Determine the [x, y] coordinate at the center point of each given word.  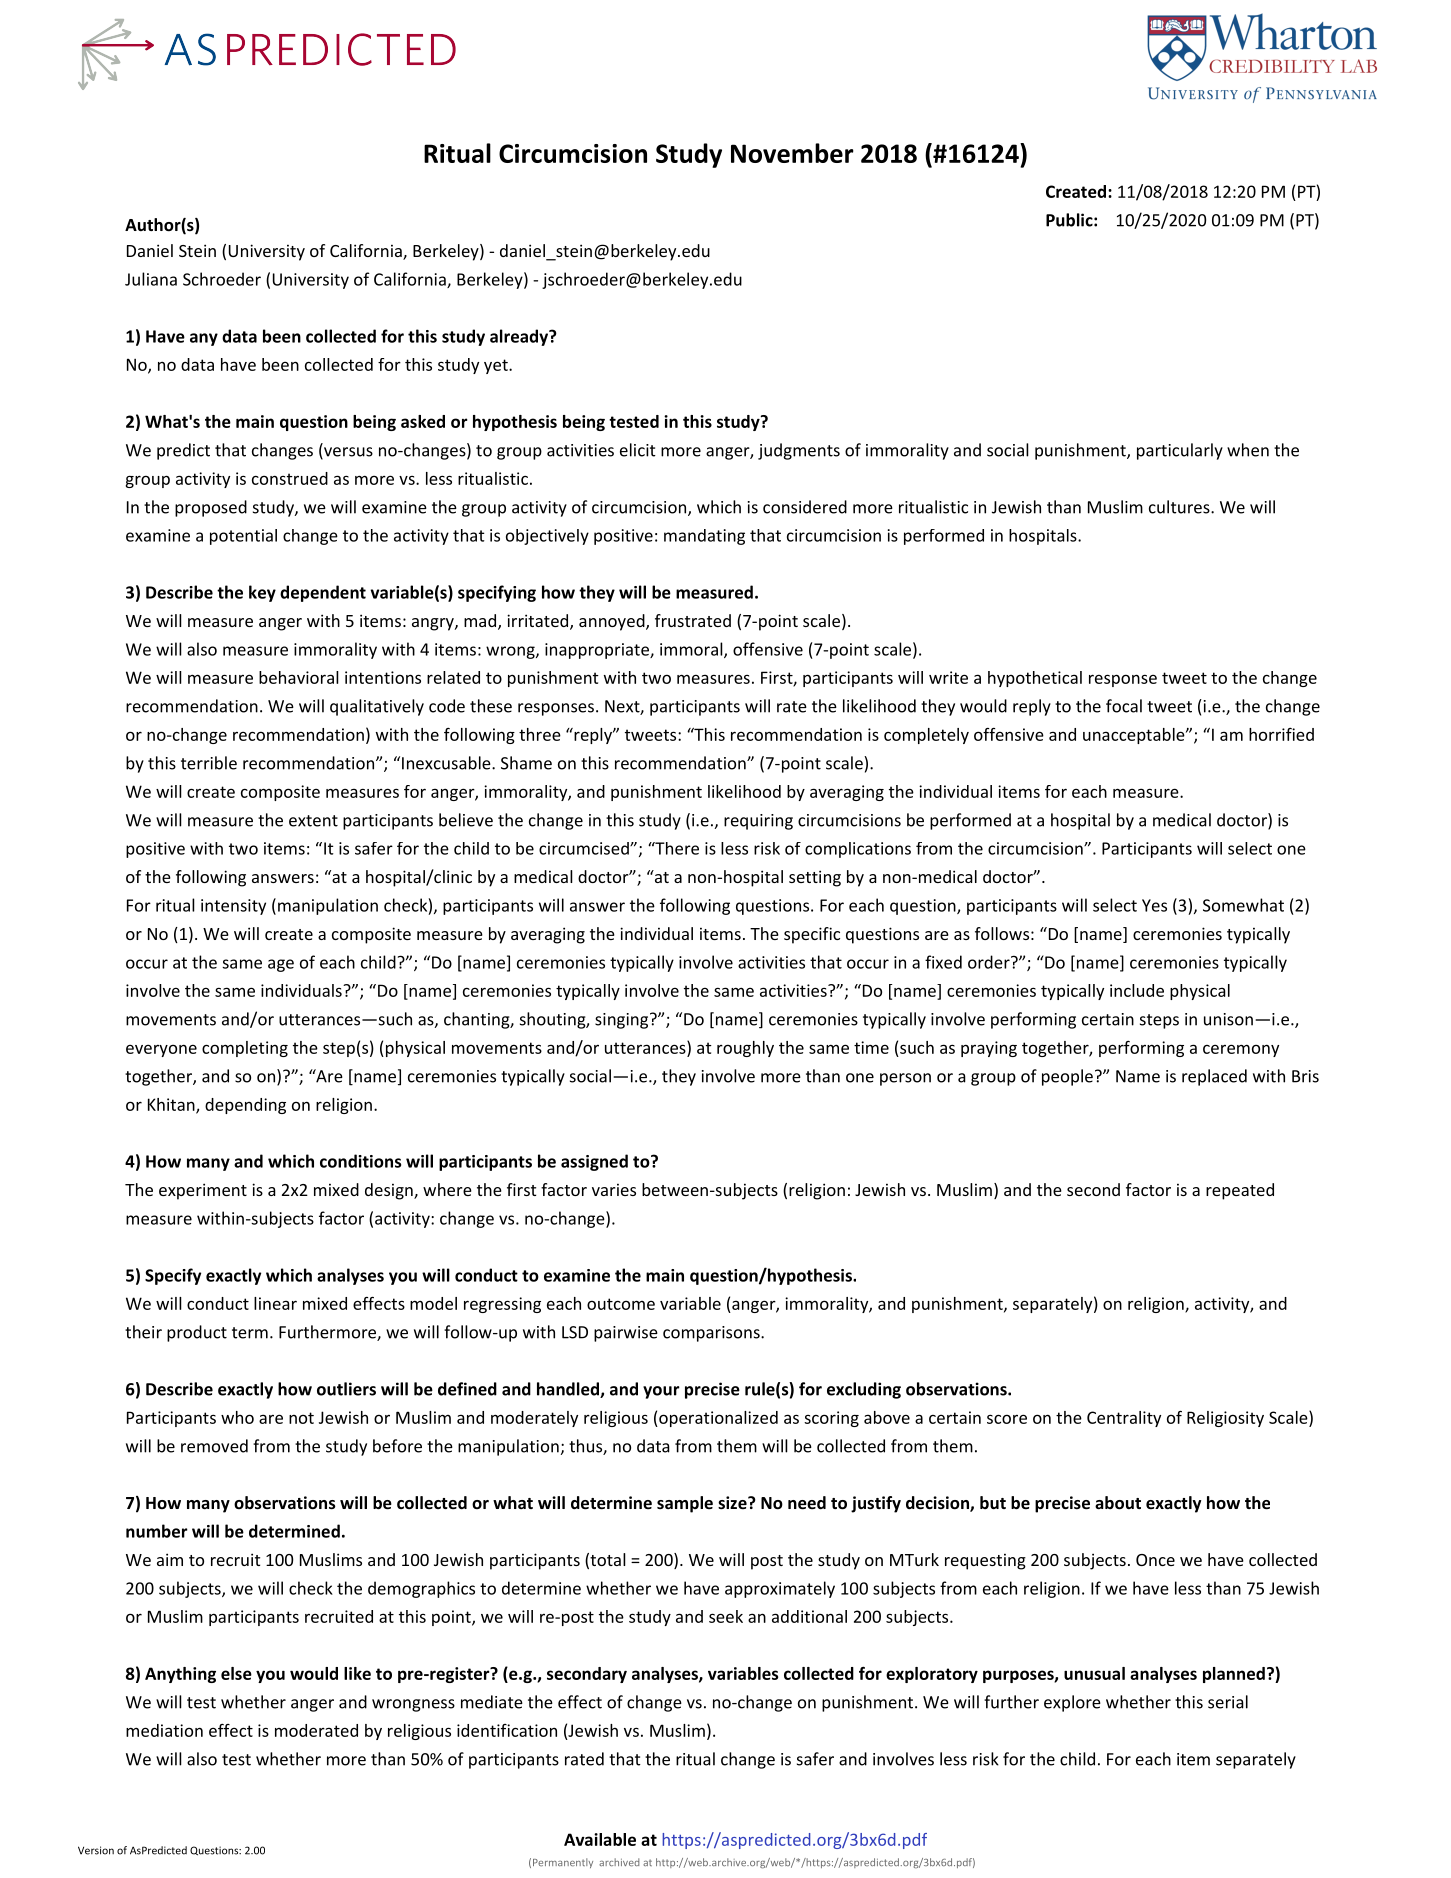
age [281, 965]
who [237, 1417]
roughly [745, 1049]
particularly [1180, 451]
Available [600, 1839]
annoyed [613, 622]
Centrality [1124, 1419]
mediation [164, 1730]
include [1137, 990]
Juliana [151, 279]
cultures [1180, 507]
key [262, 593]
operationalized [717, 1419]
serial [1228, 1702]
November [792, 153]
